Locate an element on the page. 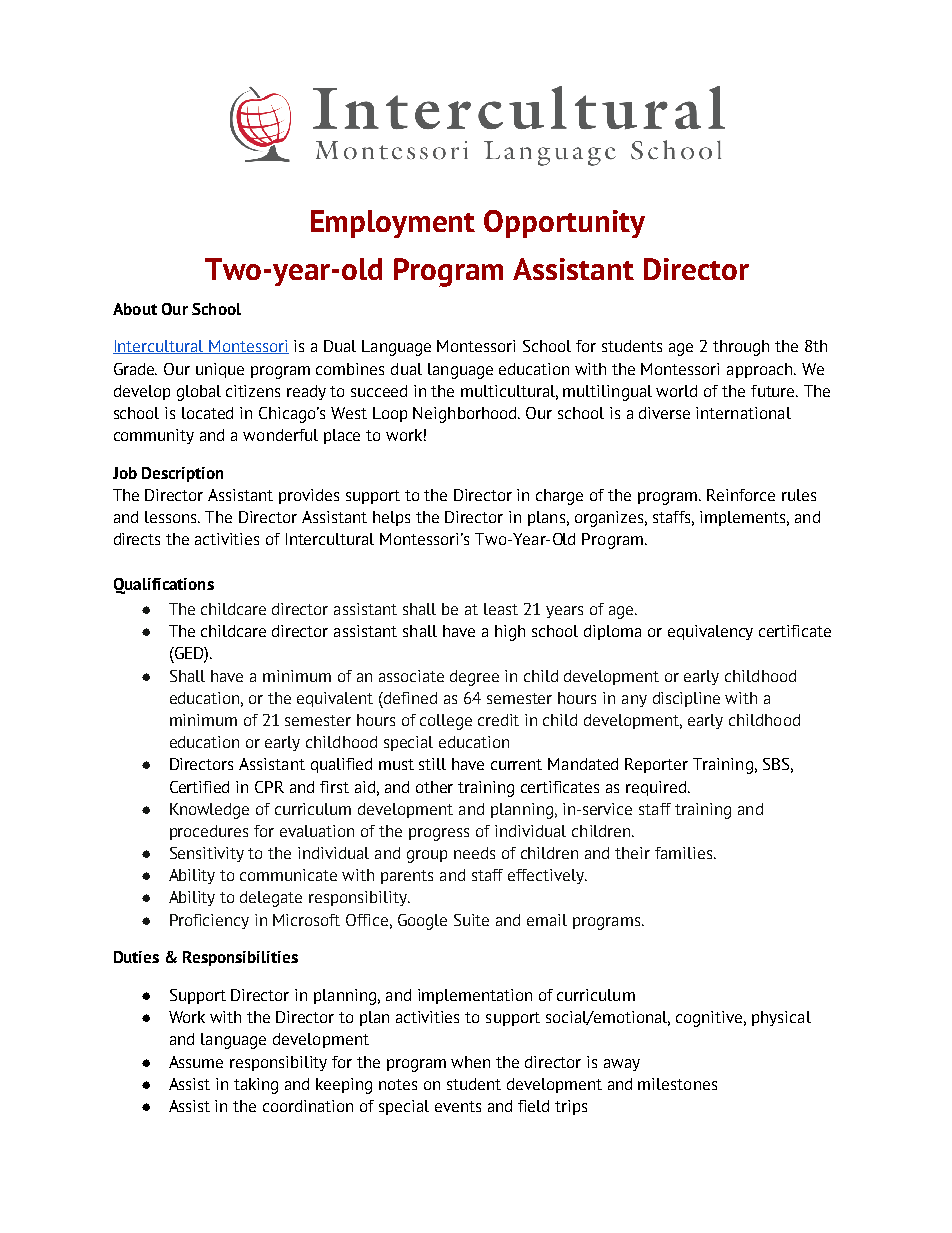 This page has height=1233, width=952. lessons is located at coordinates (172, 517).
